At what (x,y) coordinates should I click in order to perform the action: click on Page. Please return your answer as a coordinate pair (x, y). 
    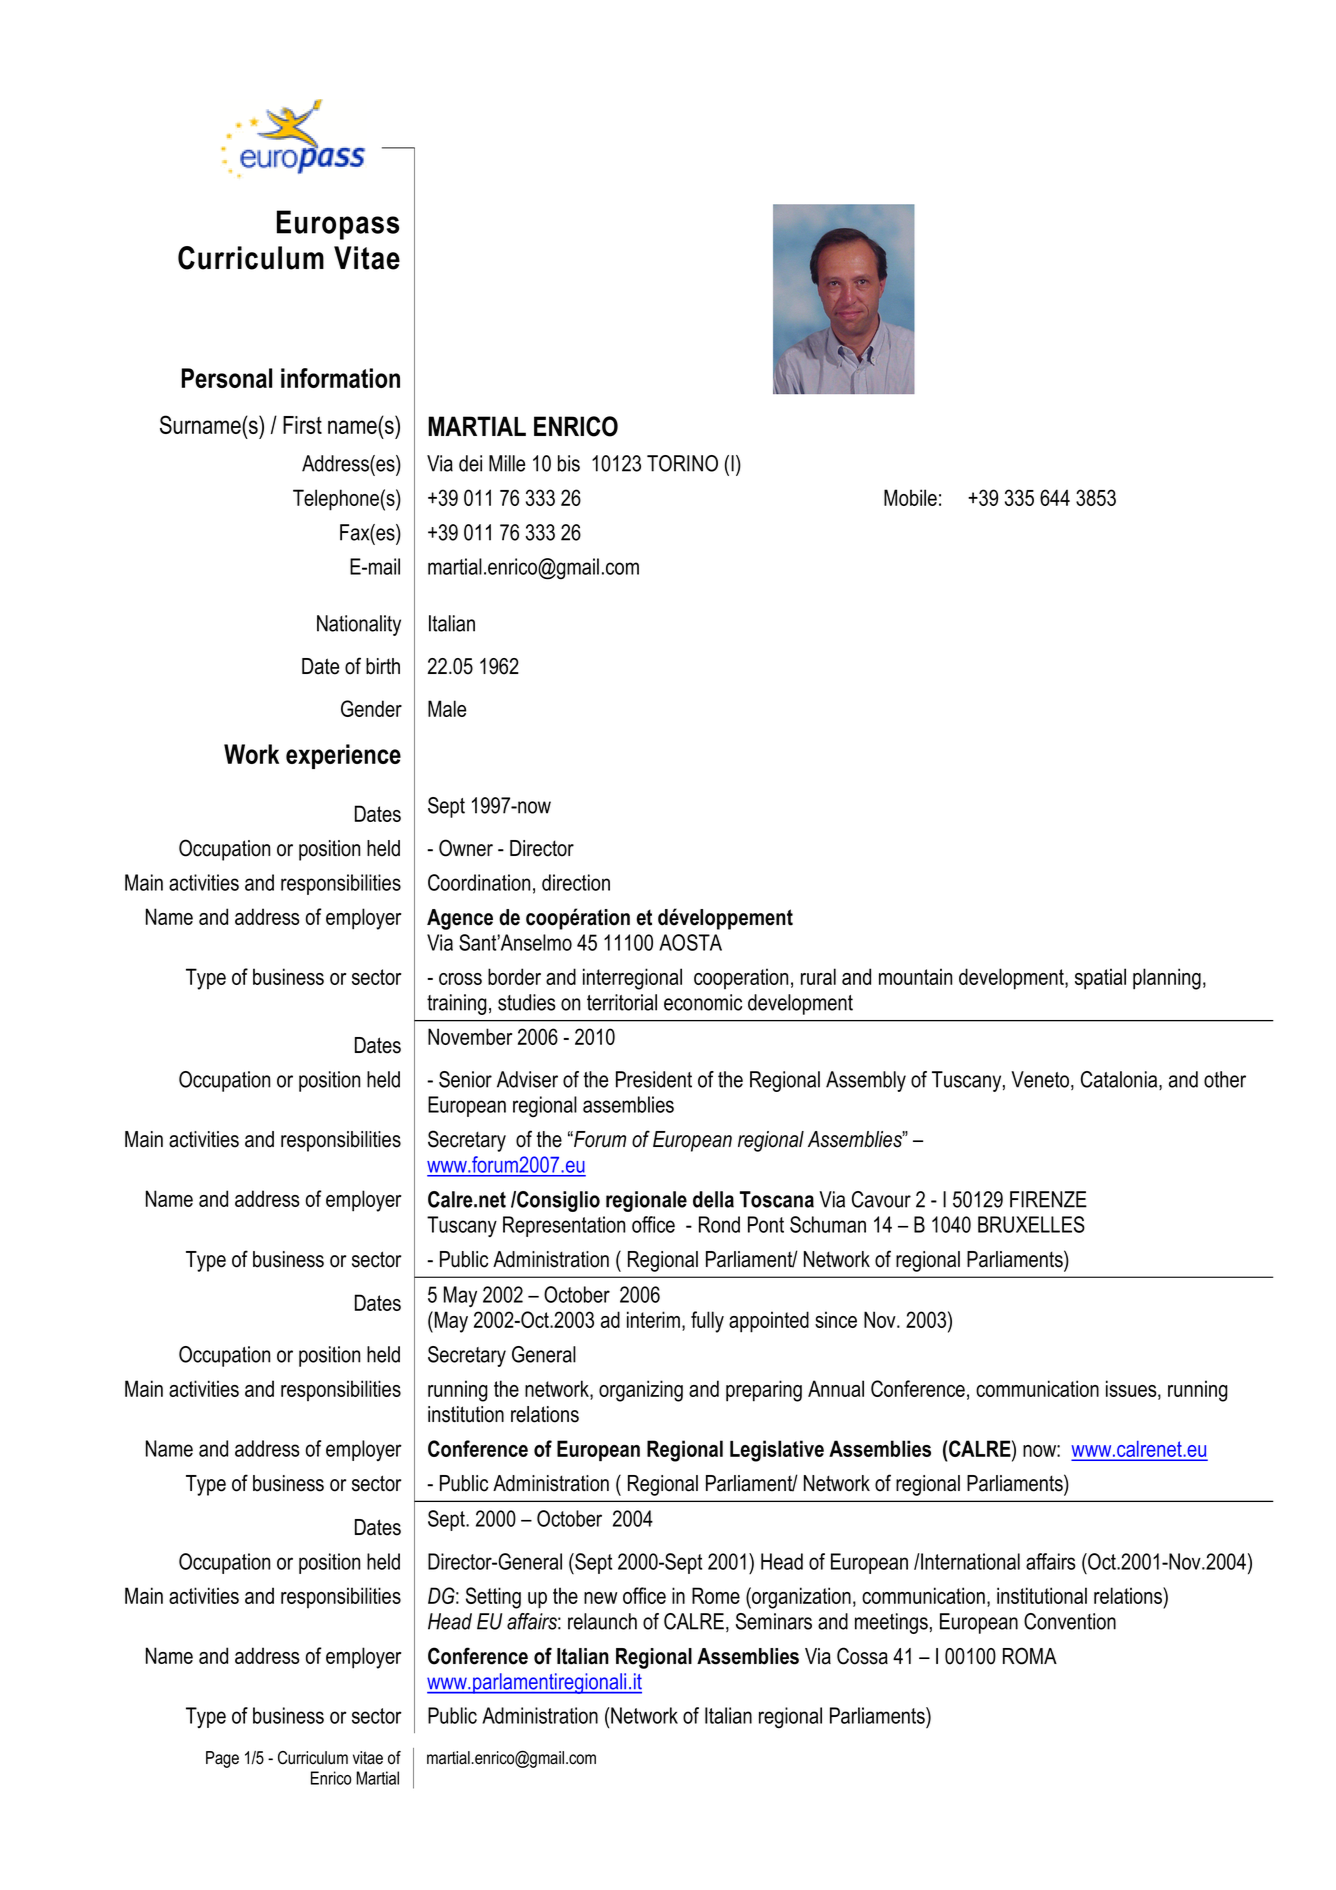
    Looking at the image, I should click on (222, 1759).
